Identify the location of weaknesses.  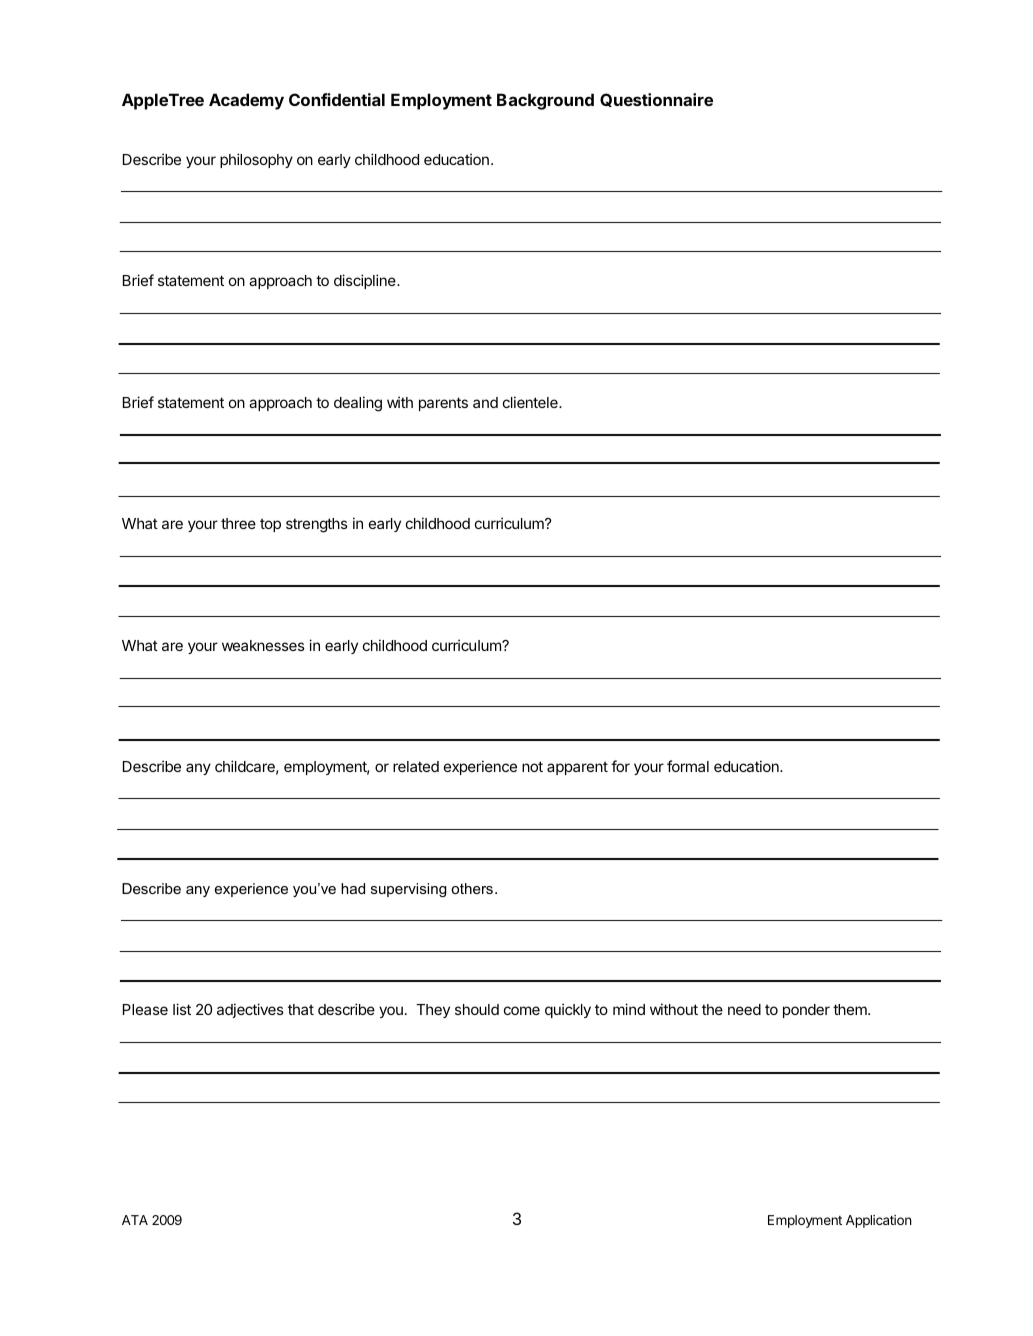
(263, 645).
